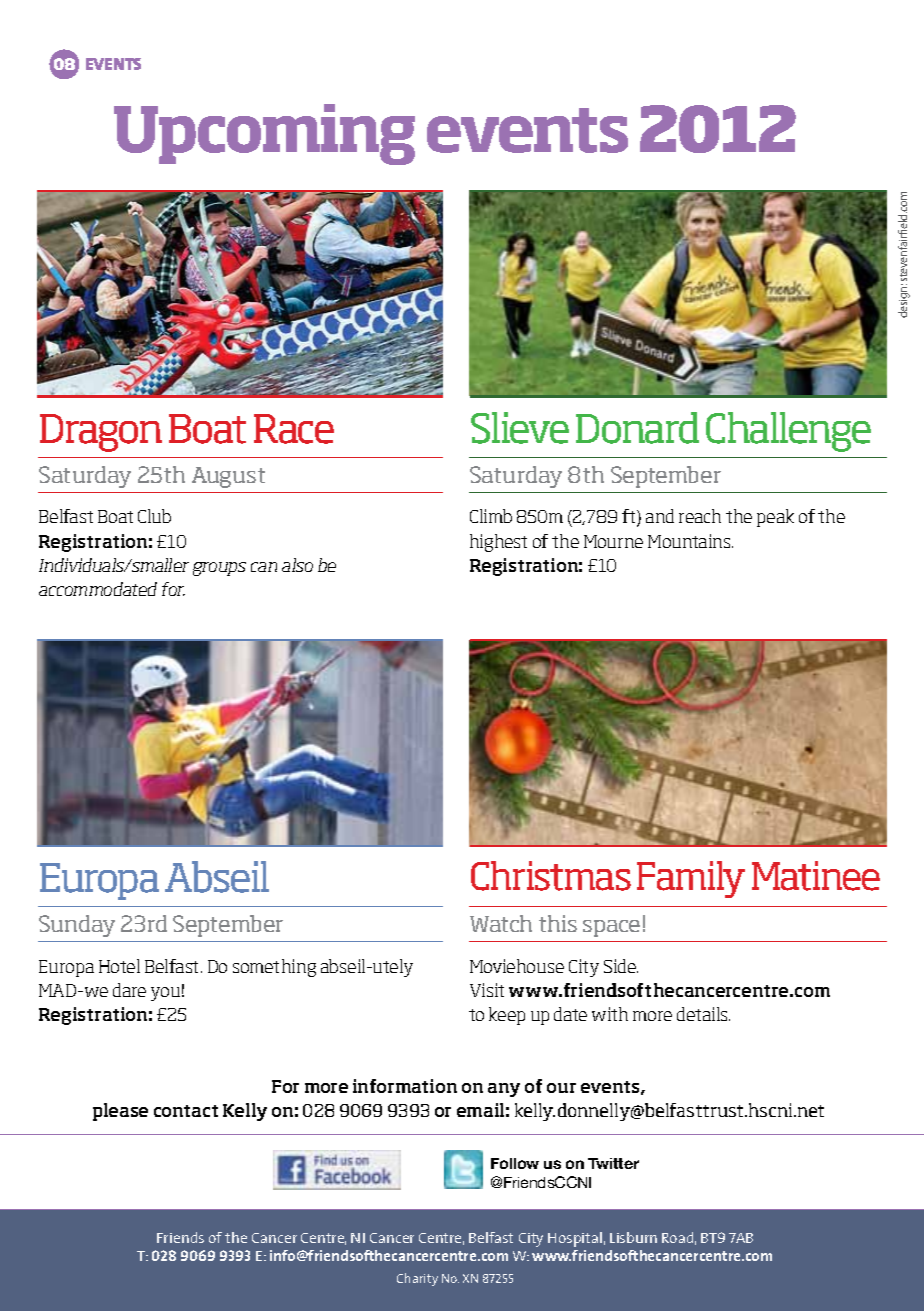 This screenshot has width=924, height=1311. Describe the element at coordinates (186, 1111) in the screenshot. I see `contact` at that location.
